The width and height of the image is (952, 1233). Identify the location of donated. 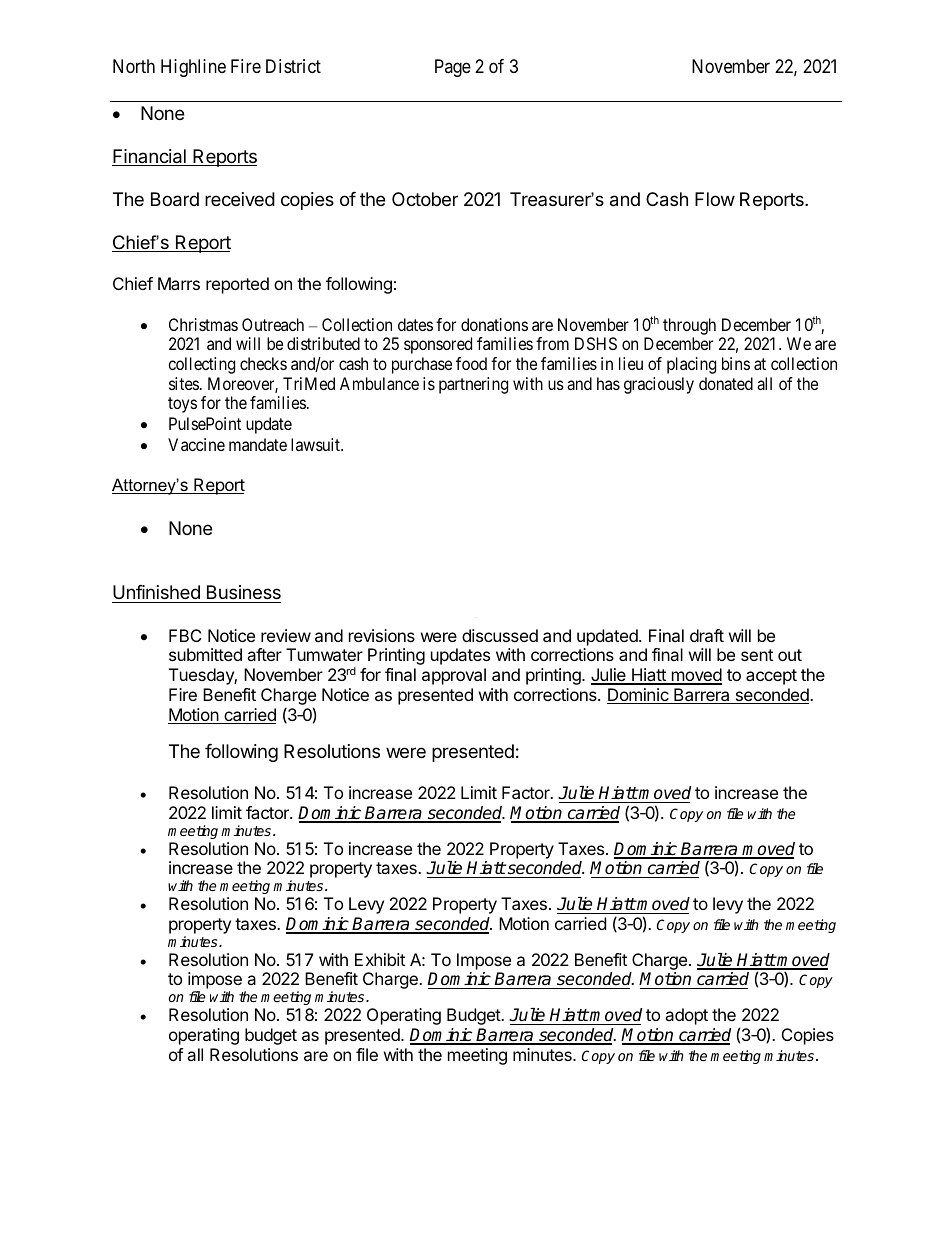
(726, 383).
